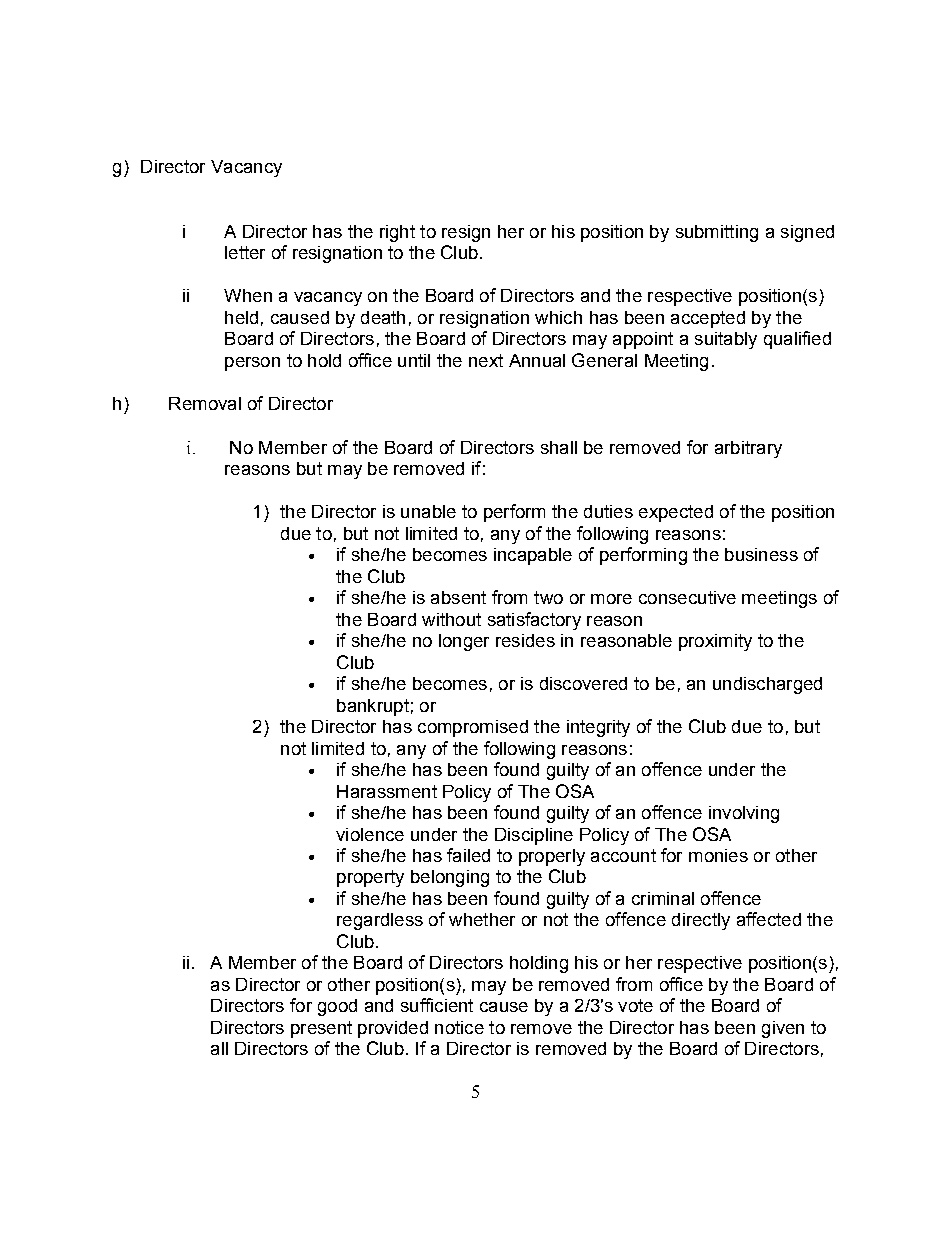 This screenshot has height=1233, width=952. What do you see at coordinates (525, 640) in the screenshot?
I see `resides` at bounding box center [525, 640].
